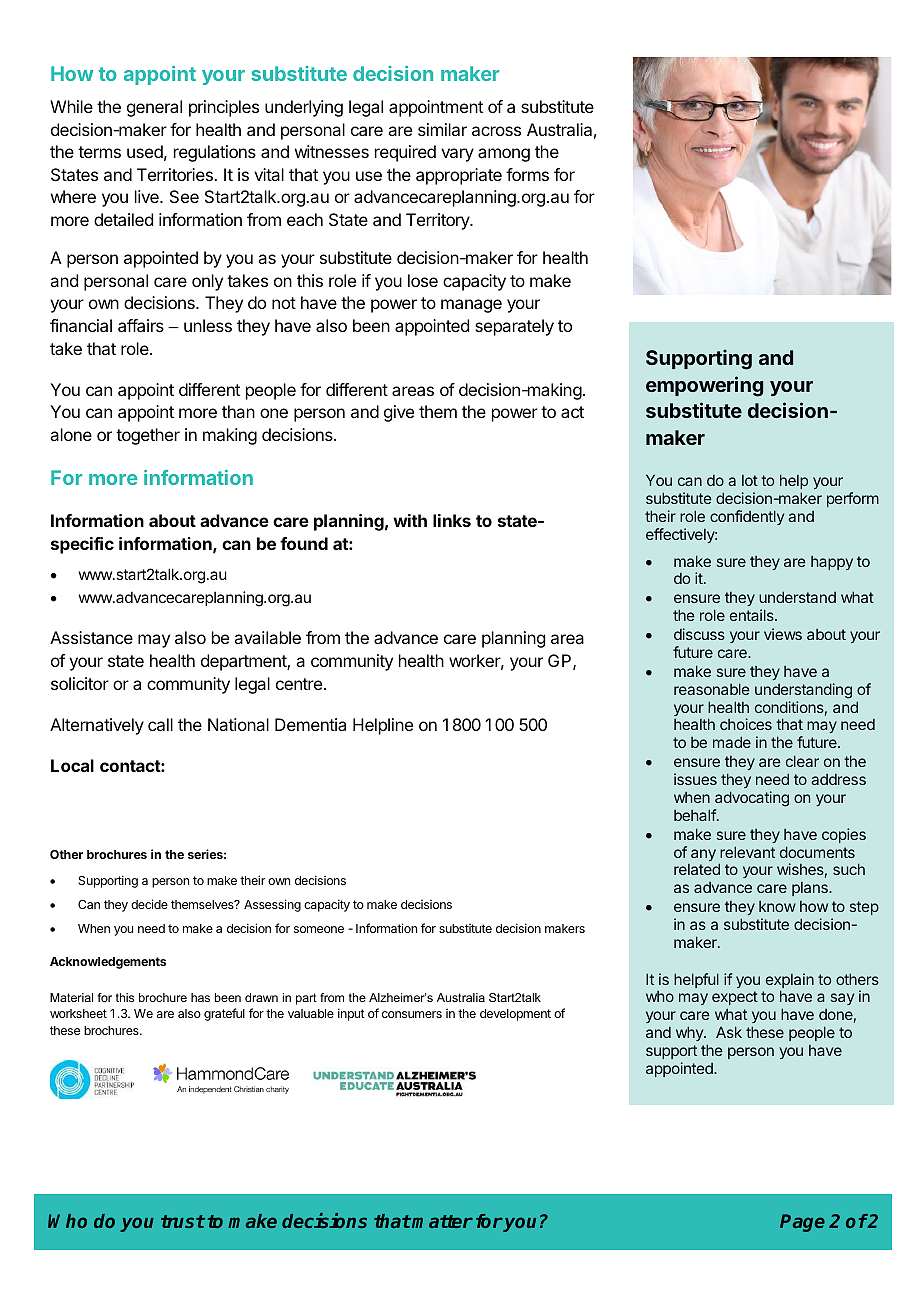 The width and height of the screenshot is (924, 1308). I want to click on relevant, so click(747, 852).
